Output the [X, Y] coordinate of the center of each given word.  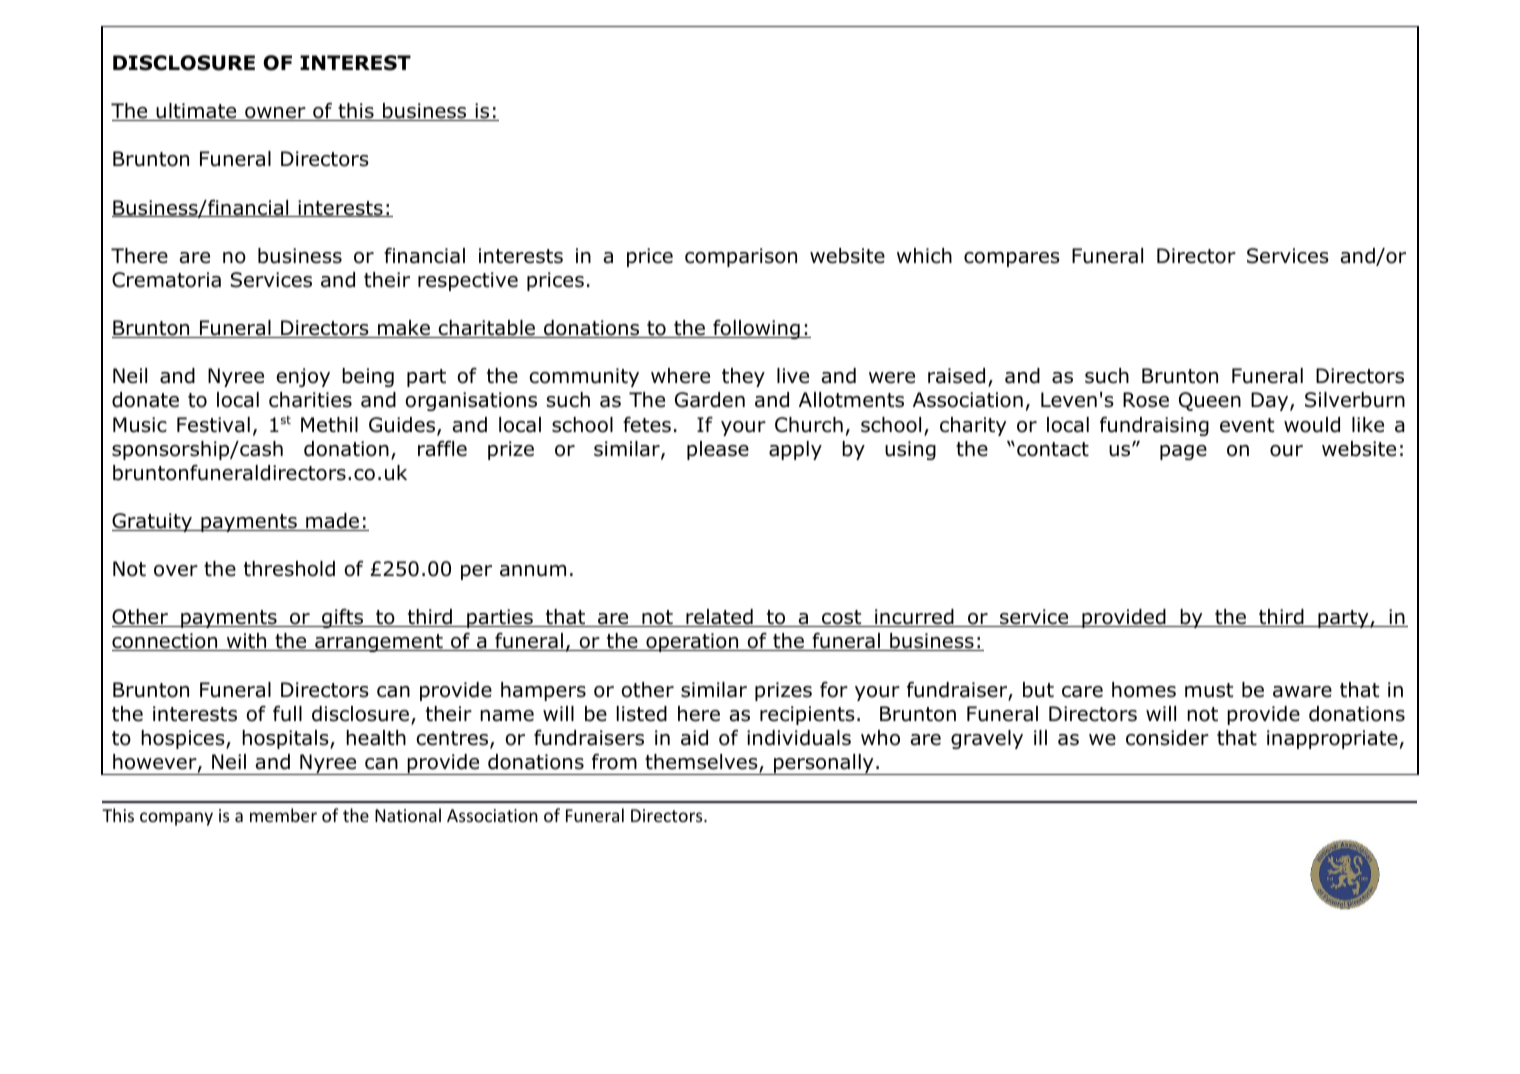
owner [275, 114]
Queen [1210, 401]
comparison [741, 257]
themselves [702, 763]
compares [1012, 259]
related [719, 618]
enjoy [303, 377]
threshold [289, 569]
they [743, 377]
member [283, 815]
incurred [914, 618]
